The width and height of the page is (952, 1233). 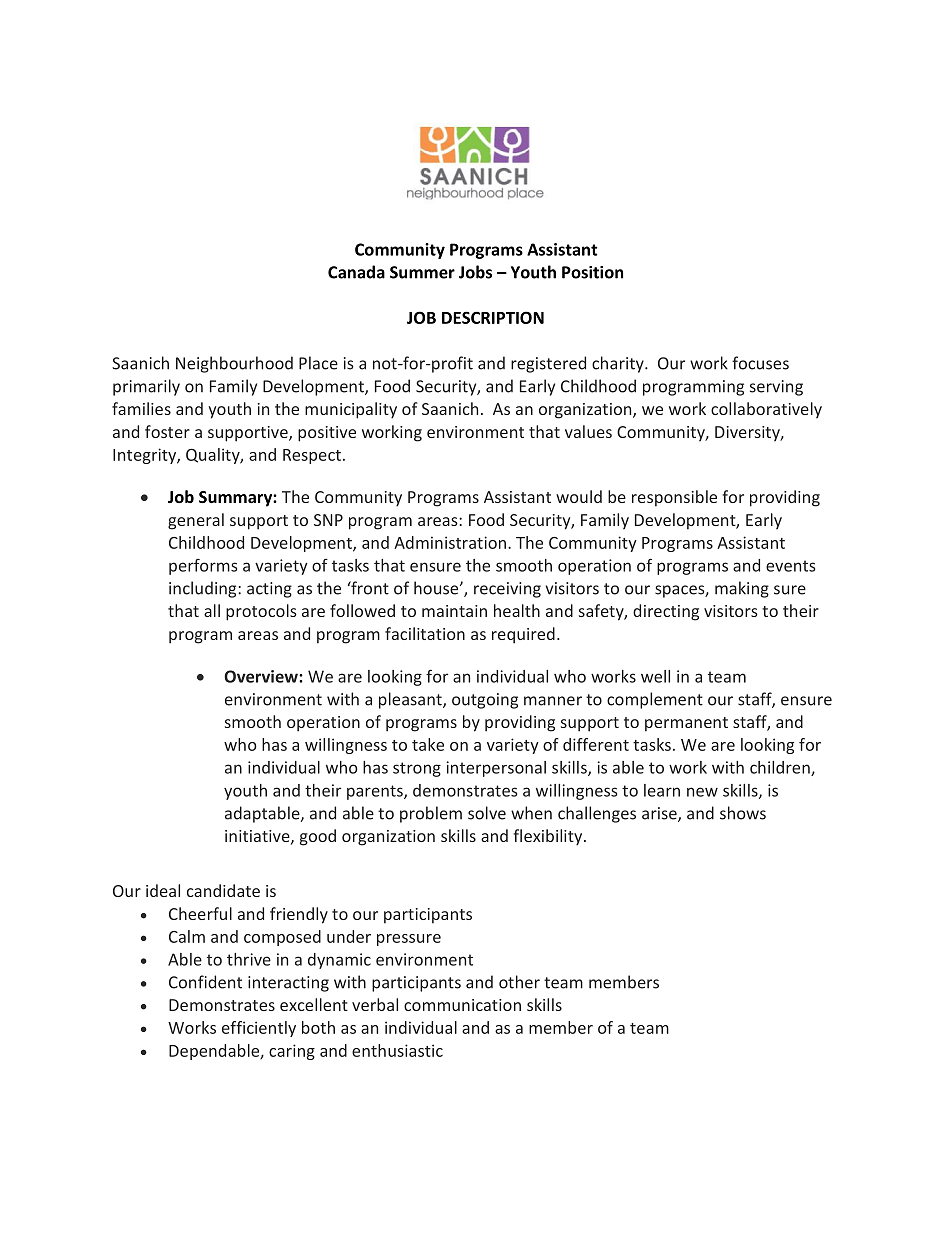 What do you see at coordinates (259, 1029) in the page?
I see `efficiently` at bounding box center [259, 1029].
